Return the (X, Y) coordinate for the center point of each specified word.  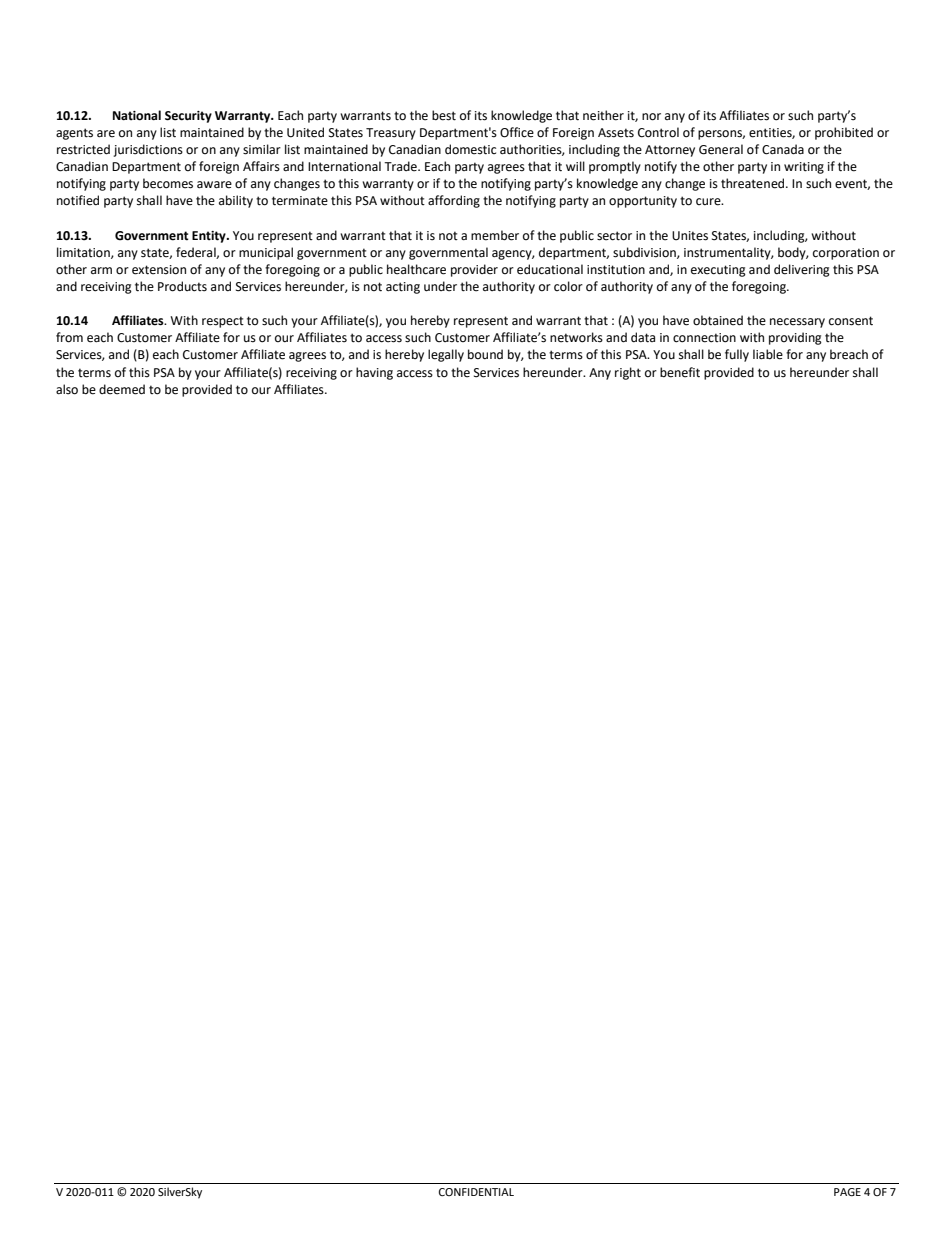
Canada (783, 149)
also (67, 389)
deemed (122, 389)
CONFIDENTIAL (476, 1192)
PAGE (847, 1192)
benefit (680, 372)
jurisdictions (148, 150)
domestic (470, 149)
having (374, 373)
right (628, 373)
